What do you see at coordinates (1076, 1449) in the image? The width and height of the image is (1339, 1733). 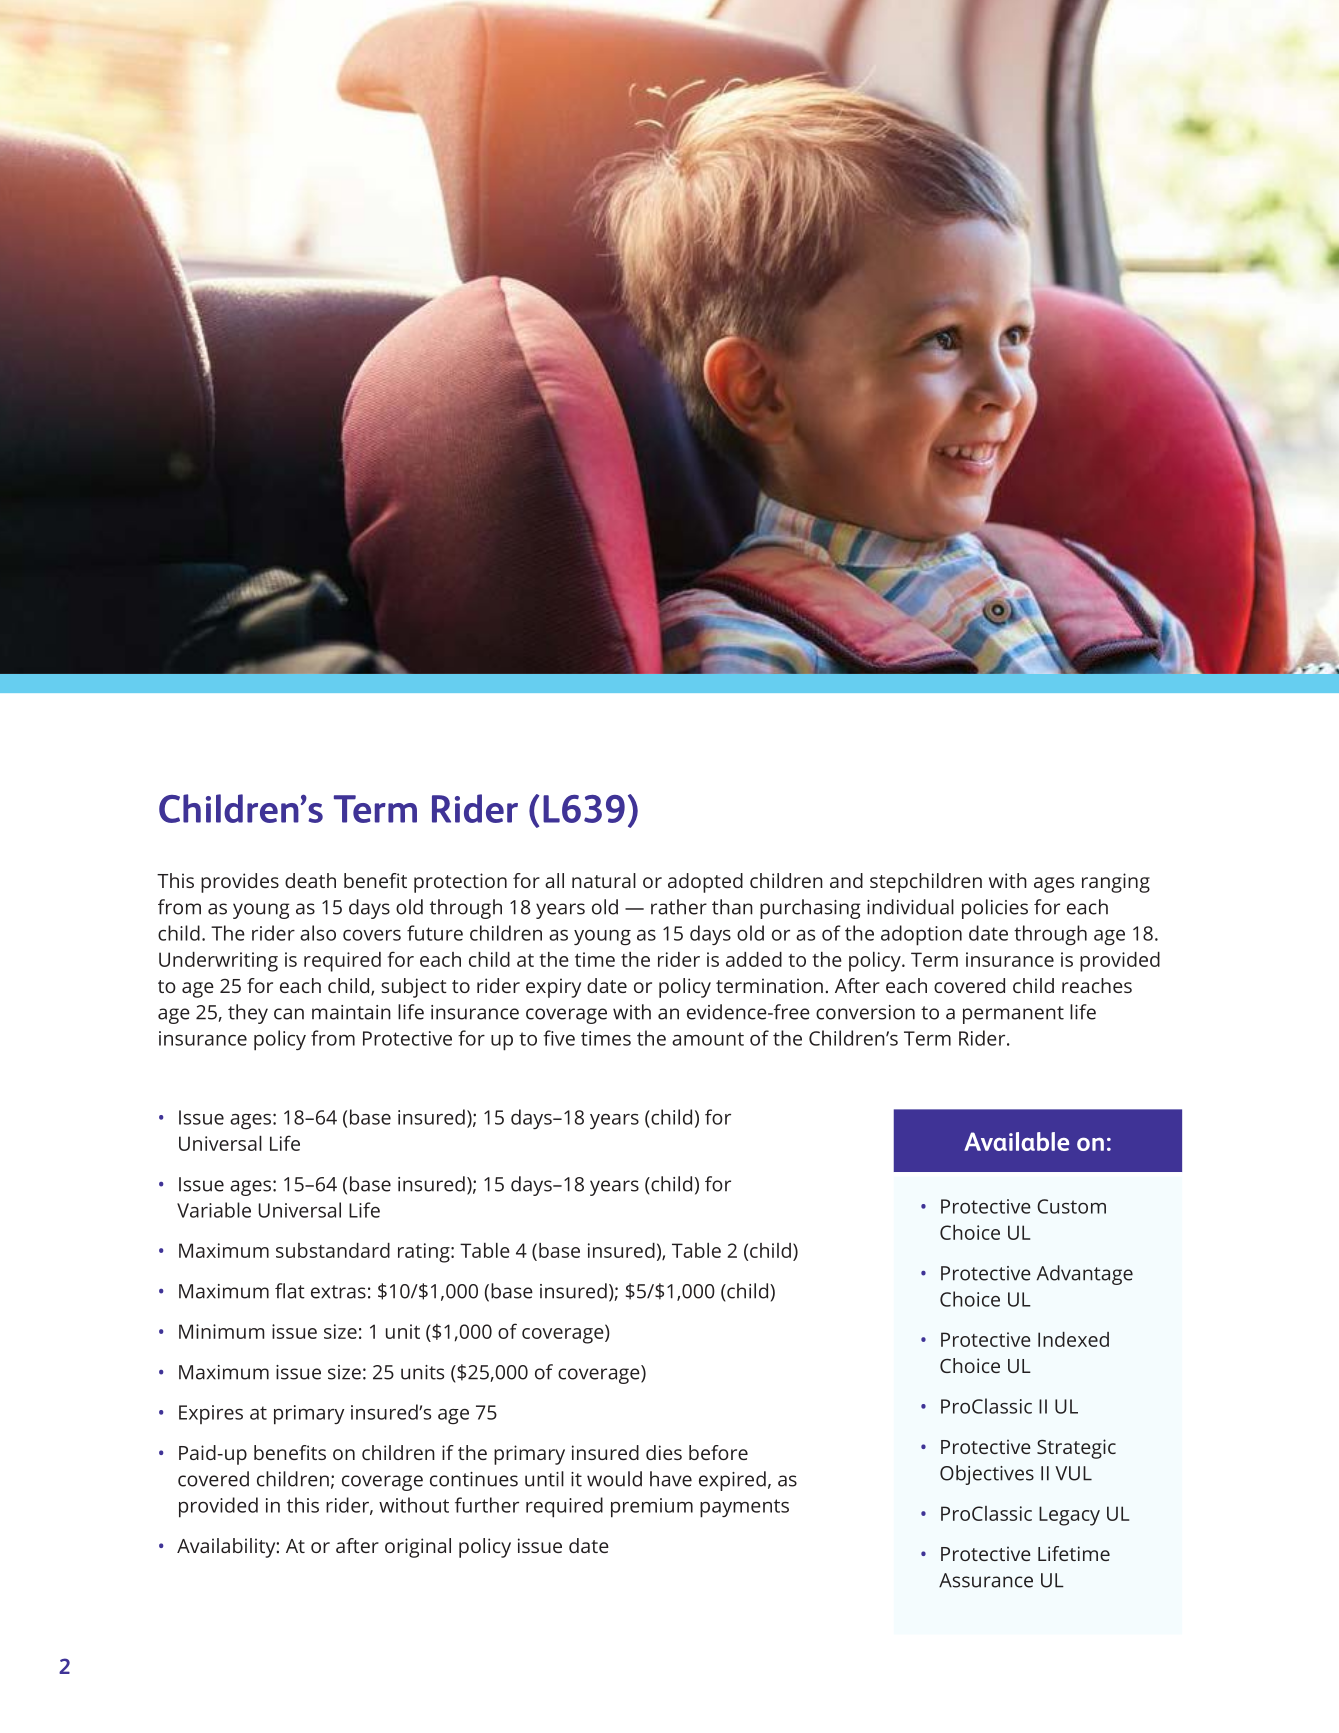 I see `Strategic` at bounding box center [1076, 1449].
